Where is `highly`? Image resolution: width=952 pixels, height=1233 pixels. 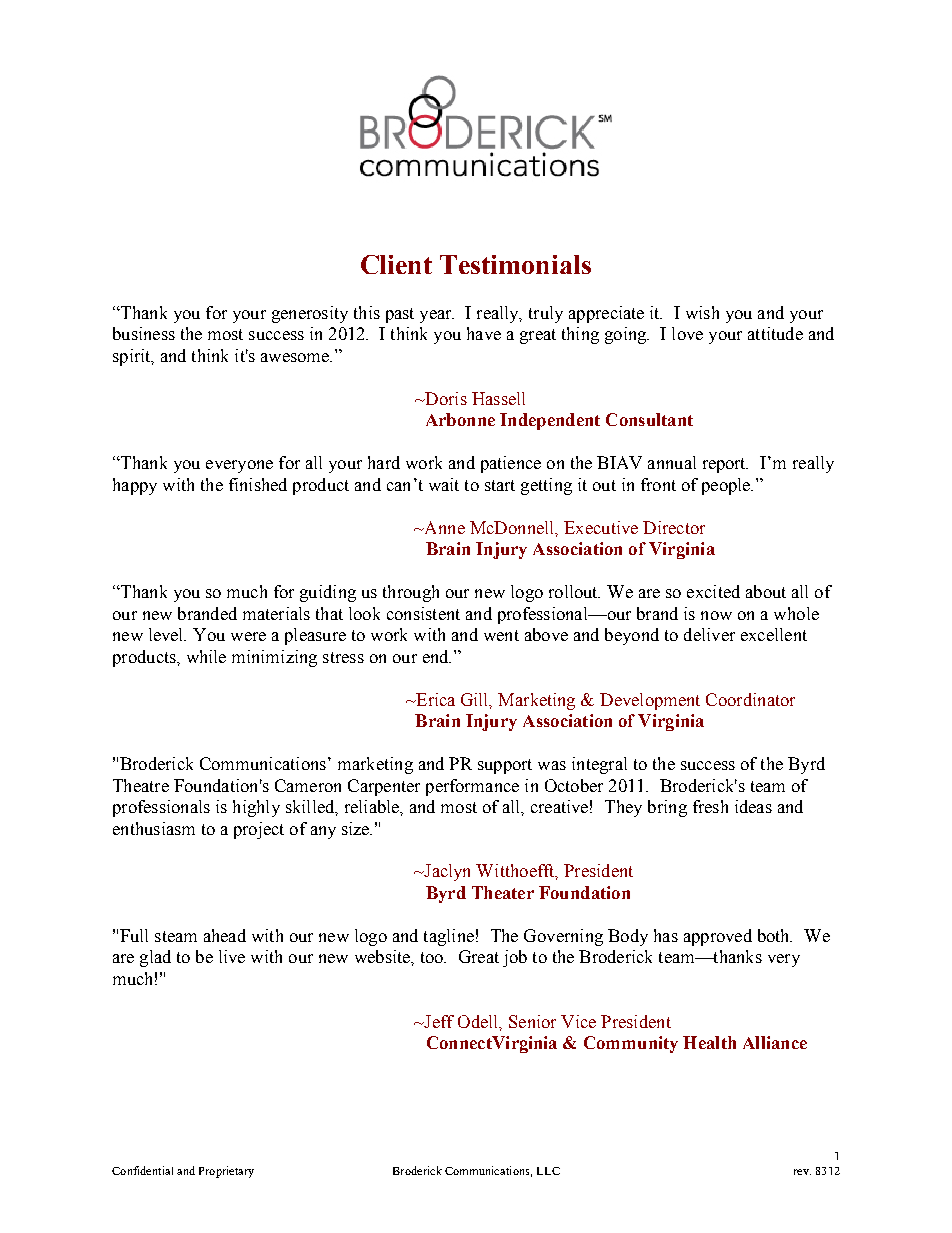 highly is located at coordinates (256, 808).
